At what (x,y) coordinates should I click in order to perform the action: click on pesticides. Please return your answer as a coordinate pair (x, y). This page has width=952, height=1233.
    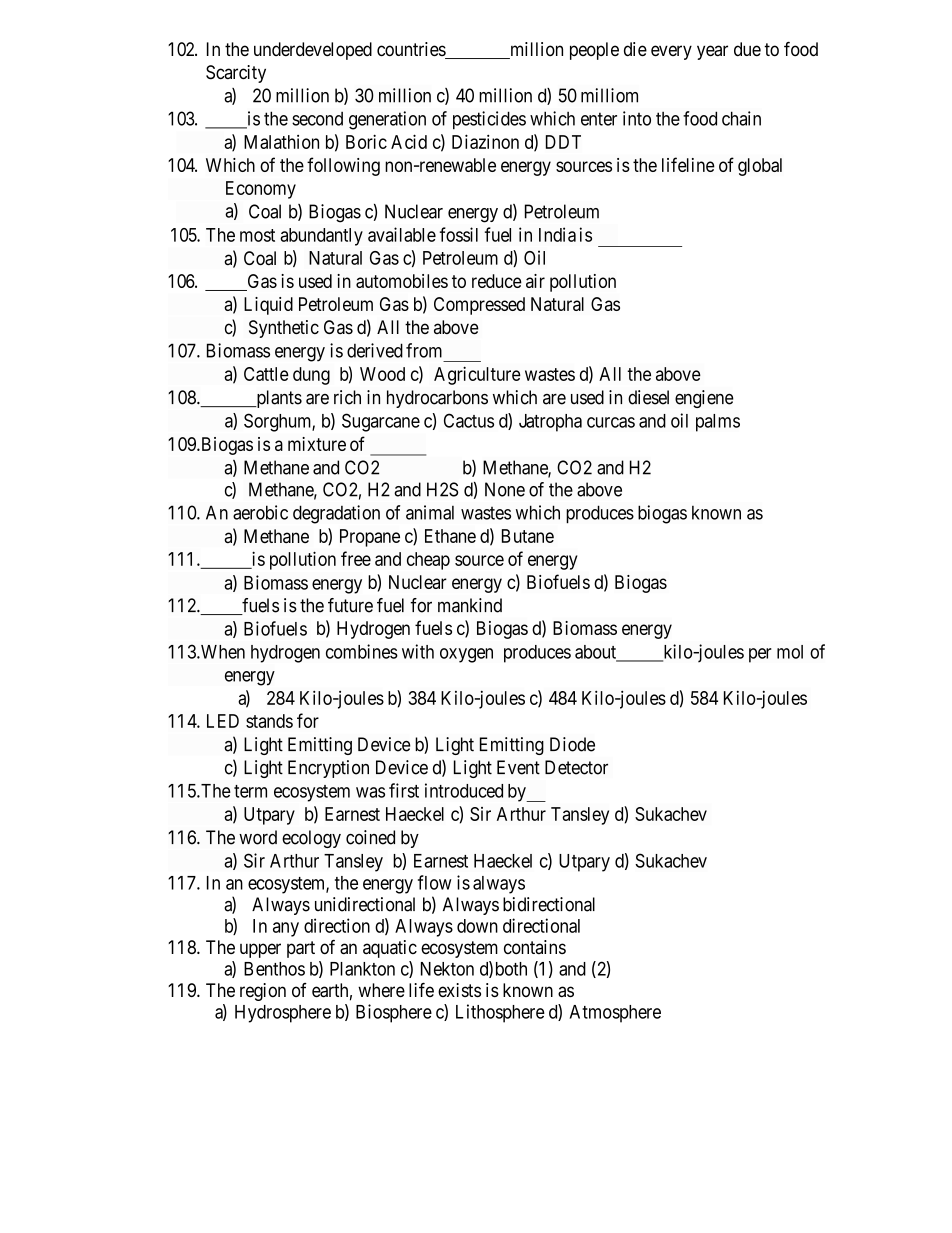
    Looking at the image, I should click on (489, 120).
